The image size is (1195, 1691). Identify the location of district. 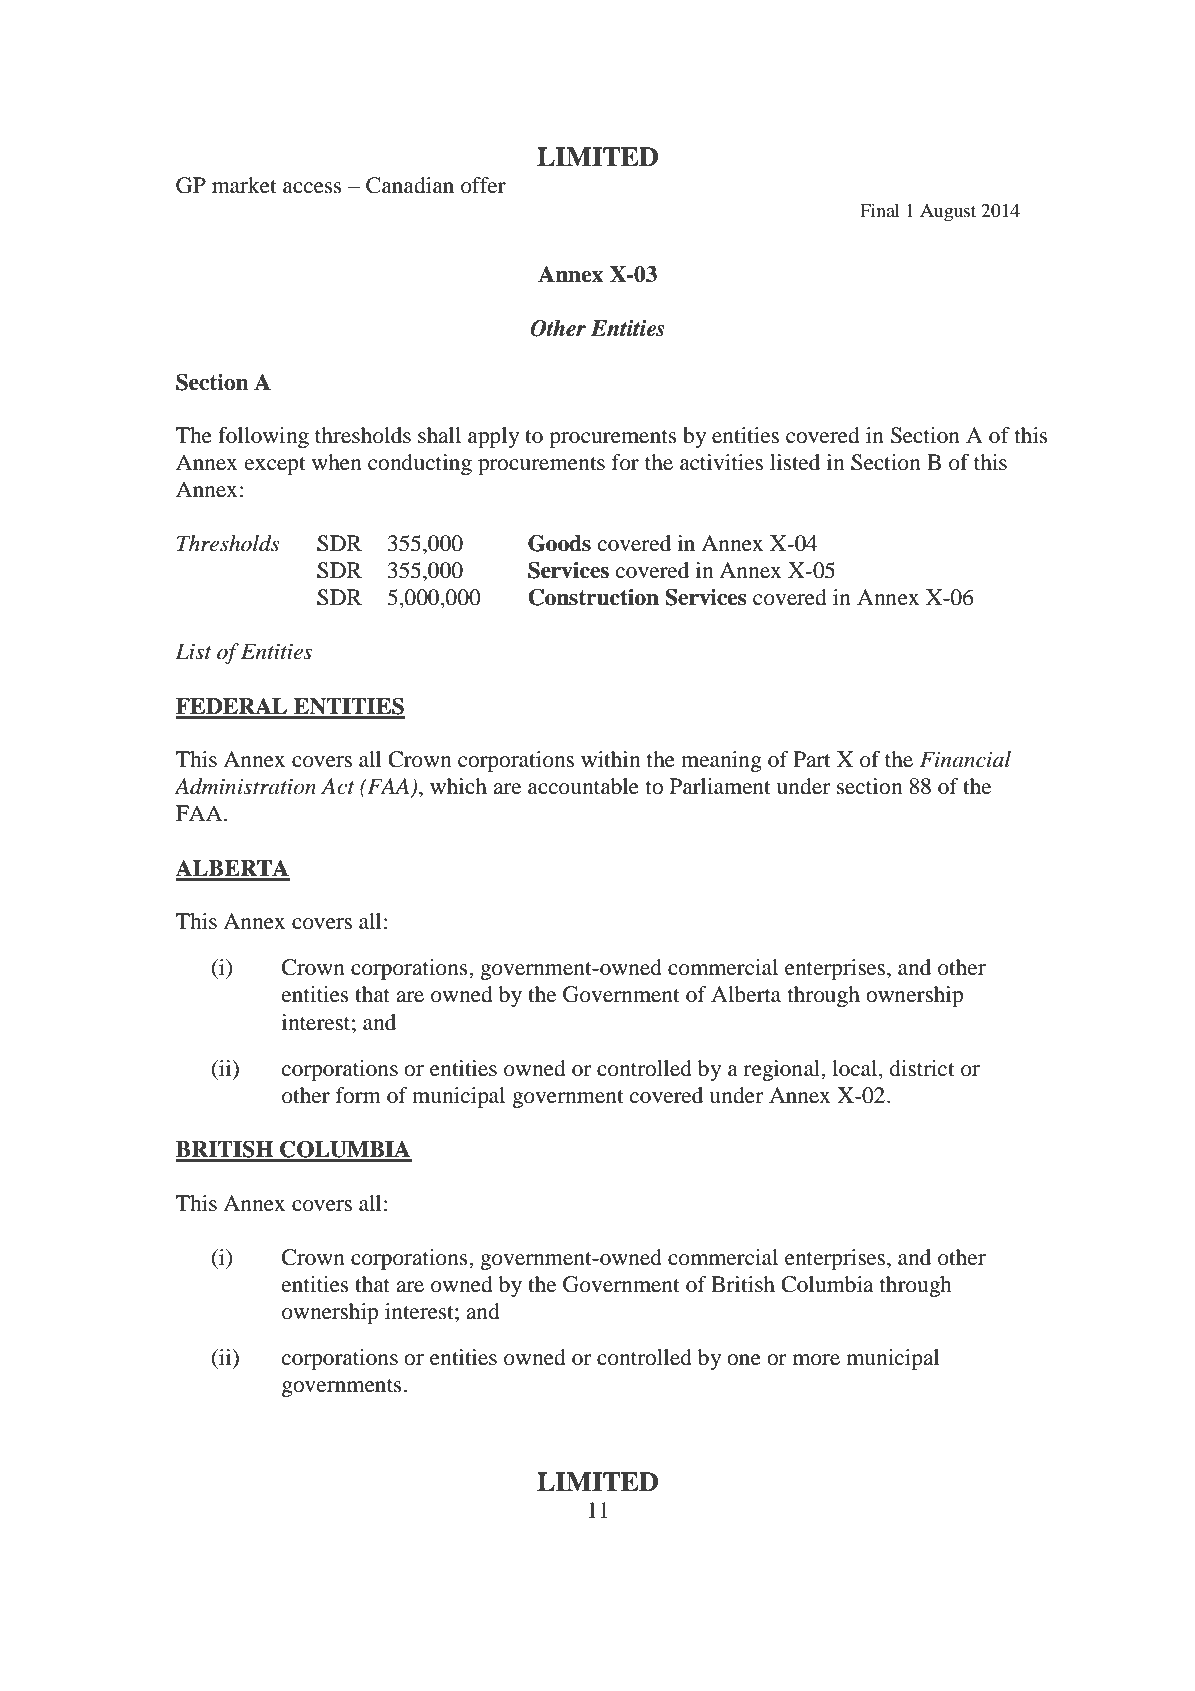
(922, 1068).
